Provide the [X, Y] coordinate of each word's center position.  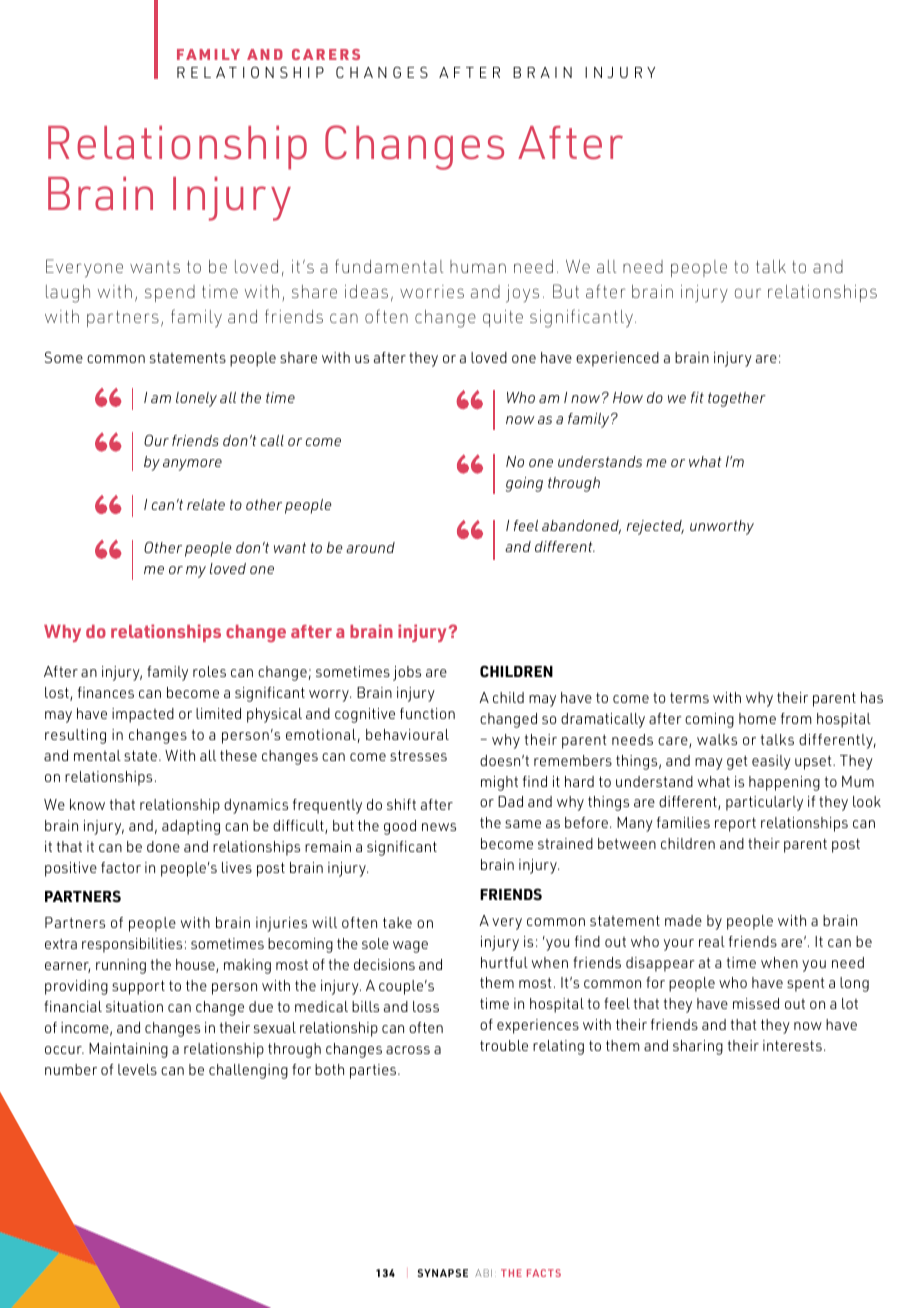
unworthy [722, 527]
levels [137, 1069]
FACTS [544, 1273]
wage [410, 947]
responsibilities [132, 945]
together [737, 399]
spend [170, 293]
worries [432, 291]
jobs [407, 673]
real [712, 941]
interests [792, 1045]
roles [209, 671]
